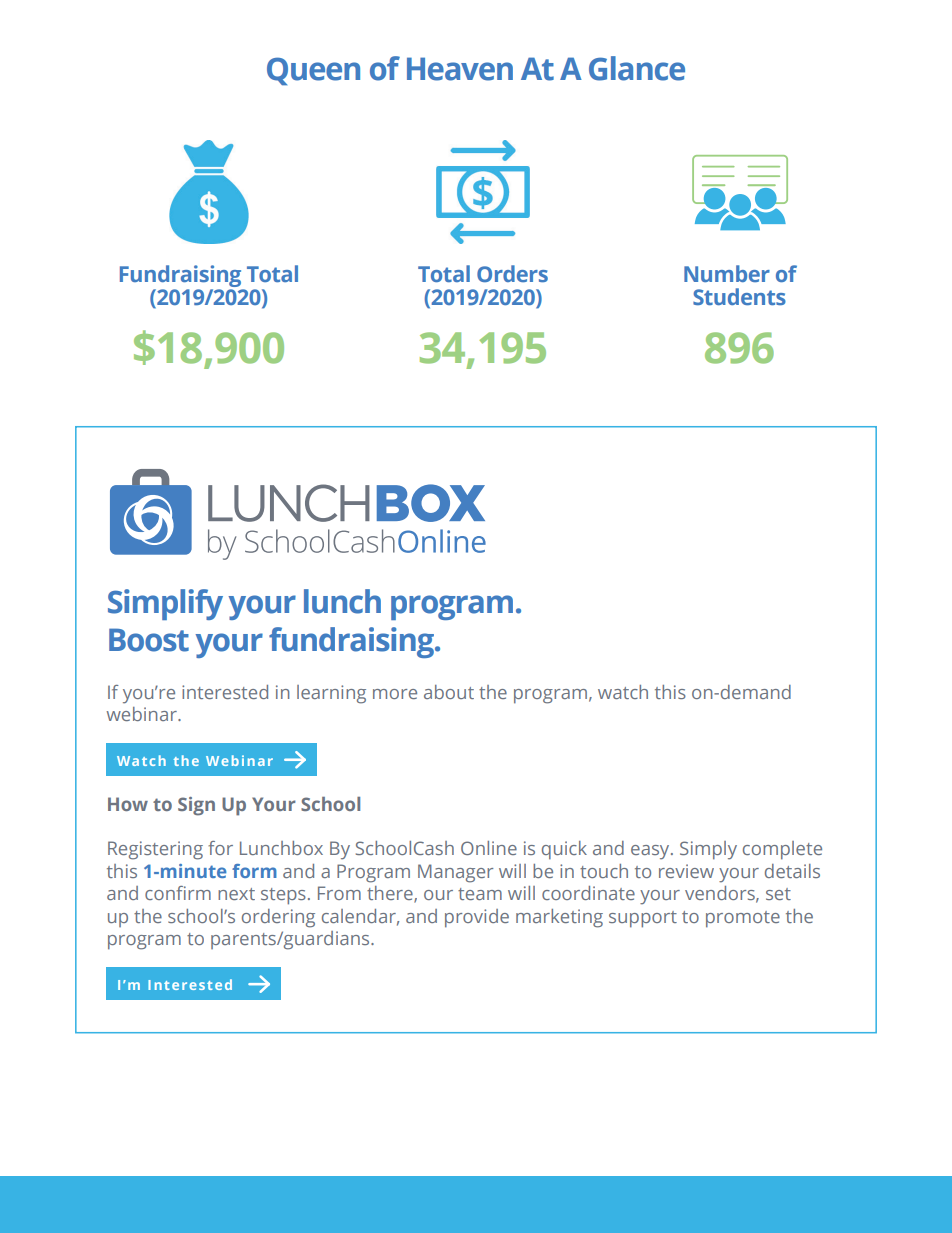 This page has width=952, height=1233. What do you see at coordinates (686, 871) in the page?
I see `review` at bounding box center [686, 871].
